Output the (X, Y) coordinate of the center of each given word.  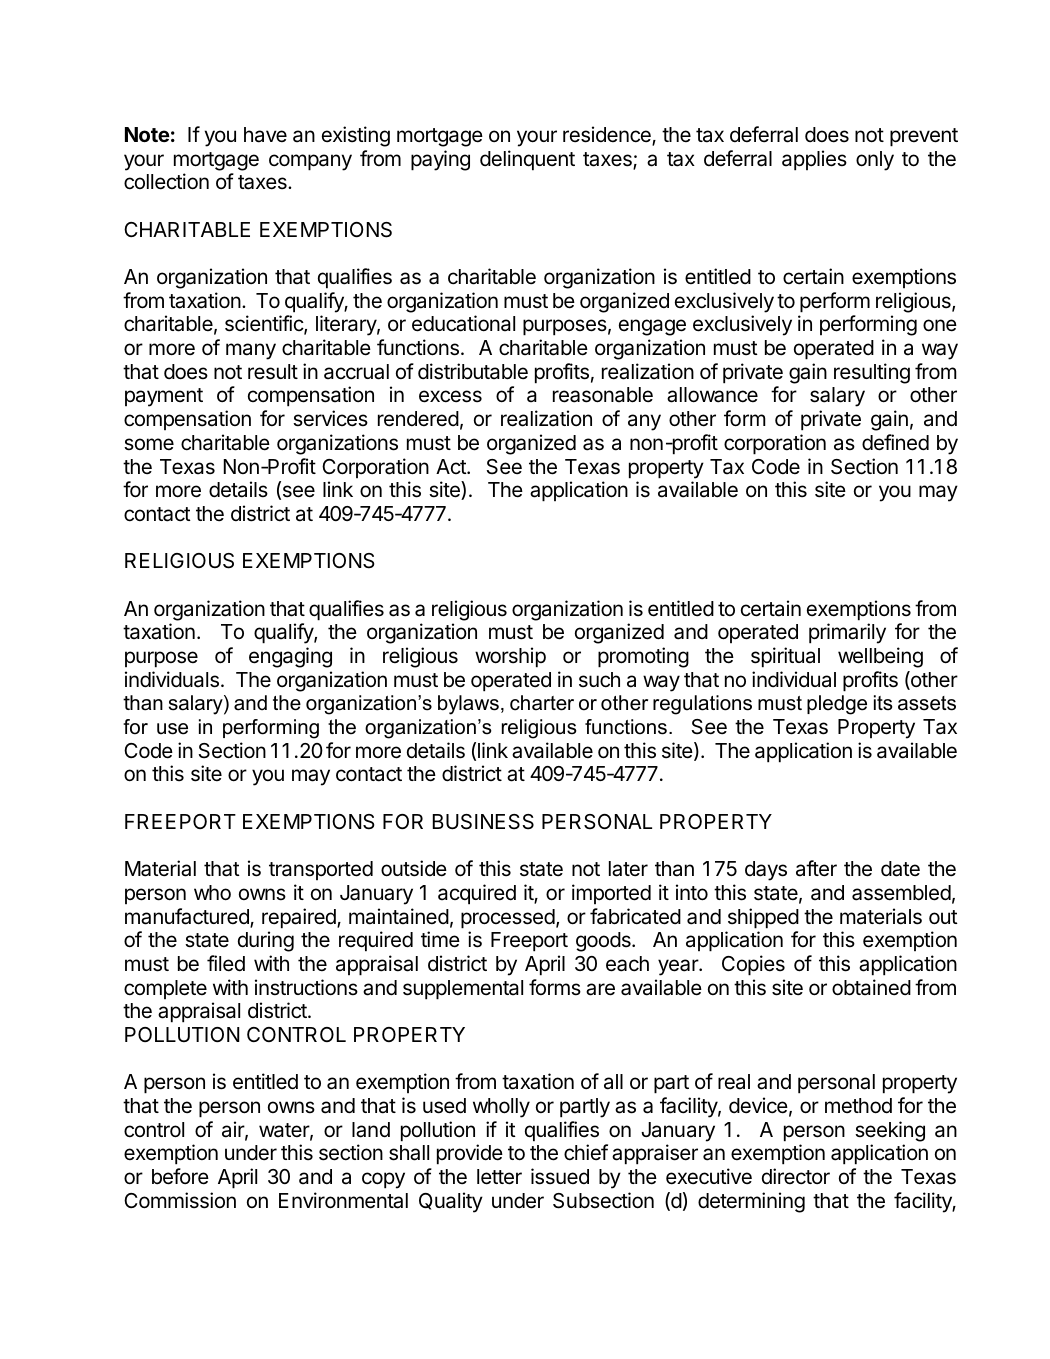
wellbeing (880, 657)
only (875, 161)
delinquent (527, 160)
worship (510, 657)
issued (560, 1176)
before (180, 1176)
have (265, 135)
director (796, 1176)
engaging (290, 657)
